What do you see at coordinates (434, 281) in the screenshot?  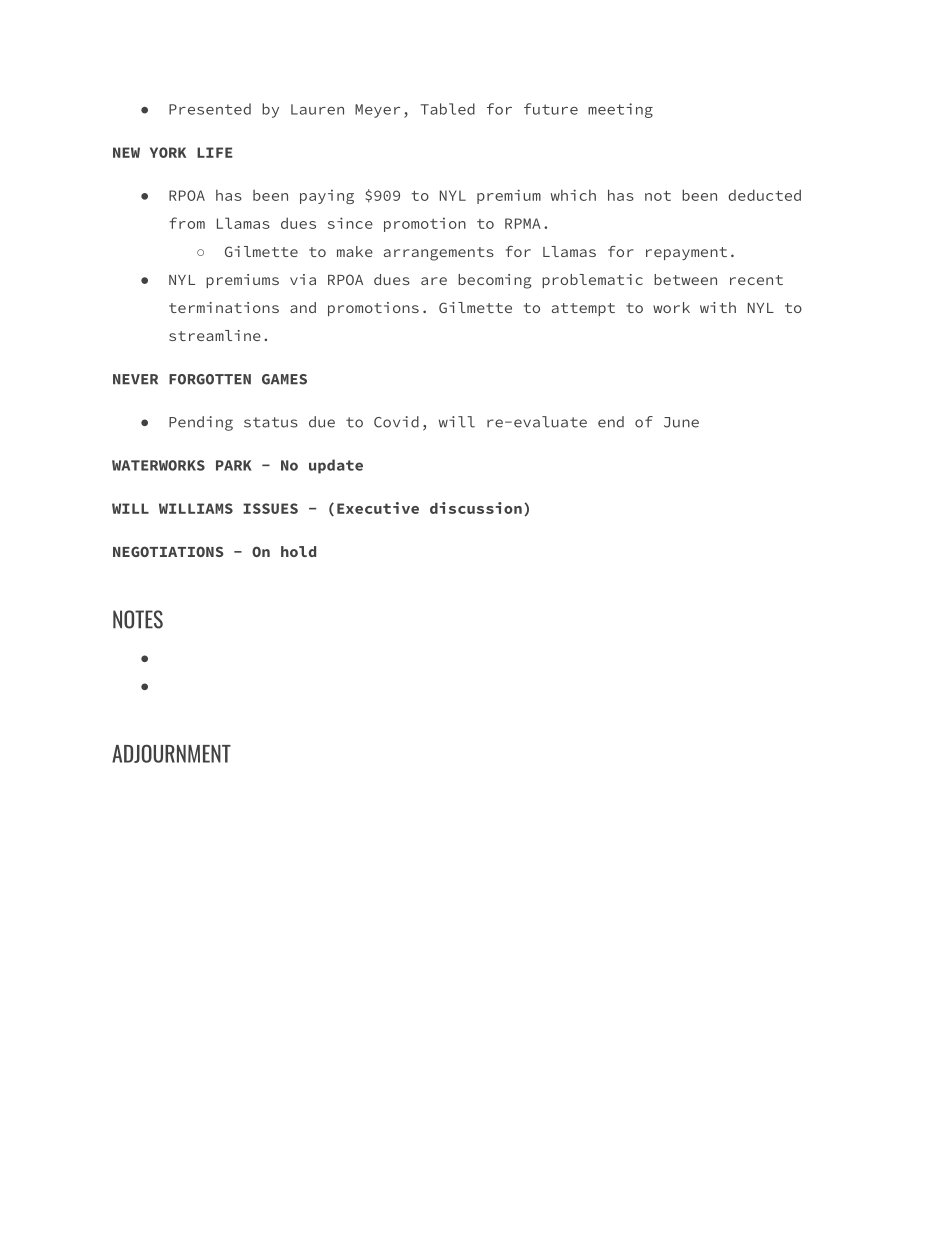 I see `are` at bounding box center [434, 281].
